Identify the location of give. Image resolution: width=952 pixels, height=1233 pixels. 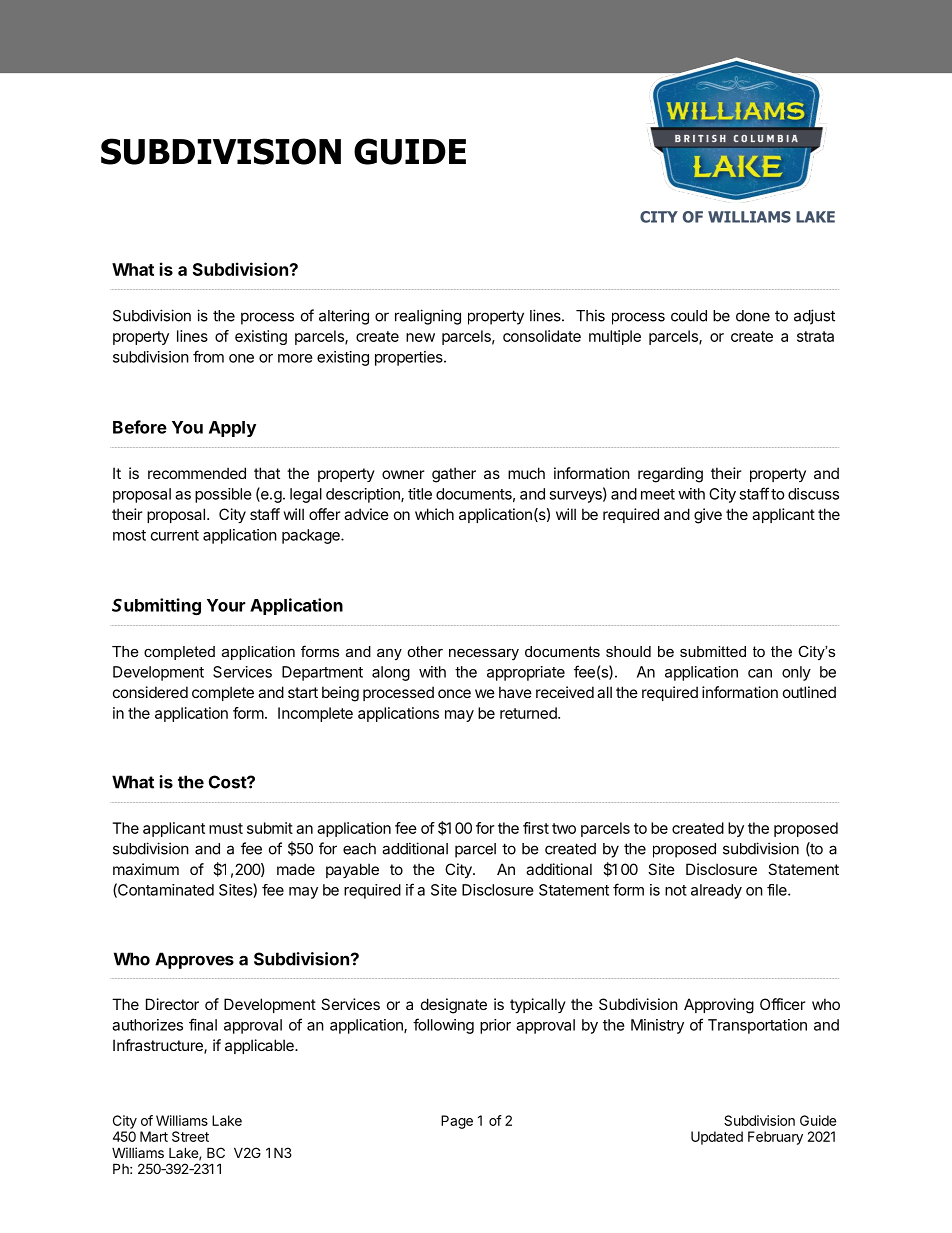
(708, 516).
